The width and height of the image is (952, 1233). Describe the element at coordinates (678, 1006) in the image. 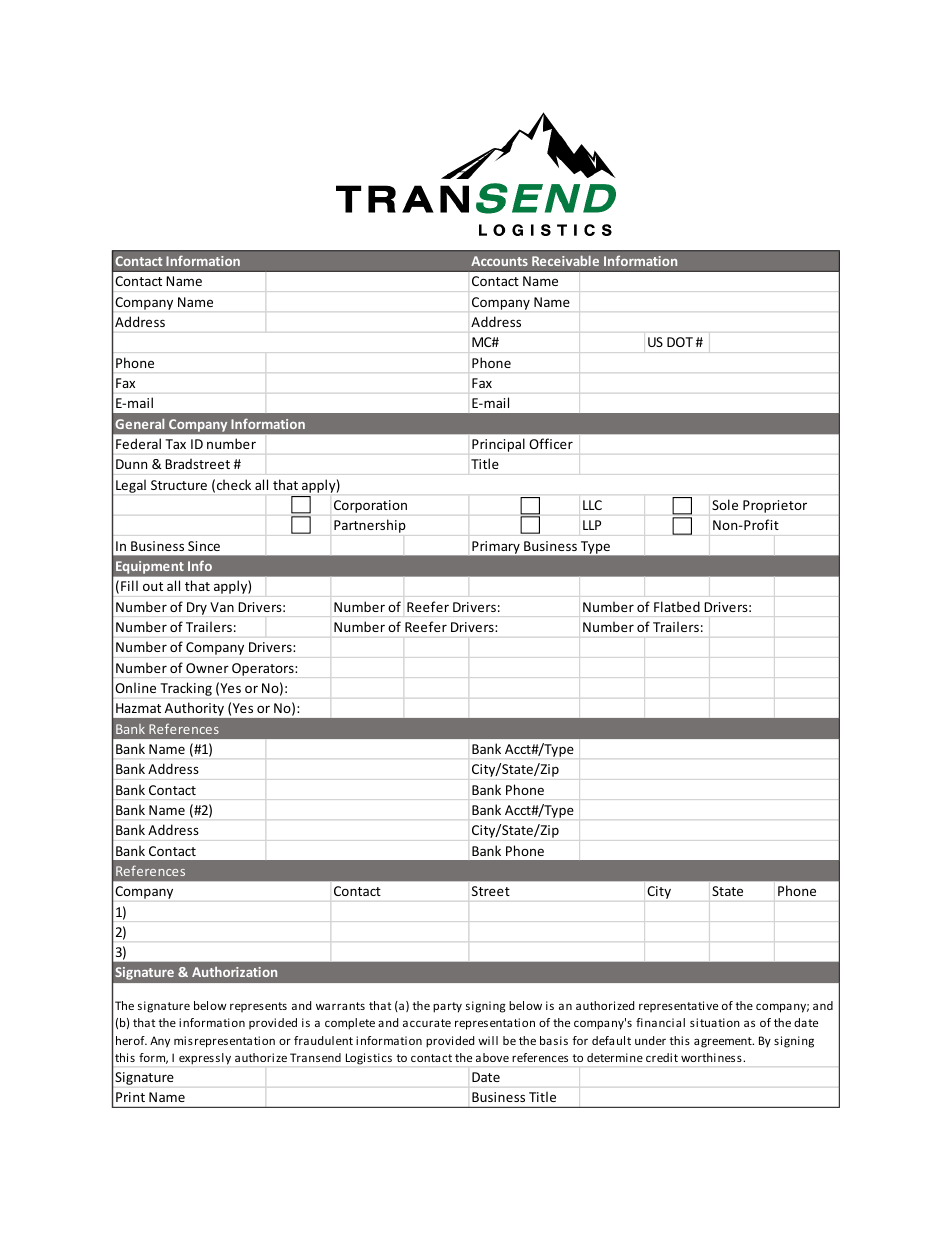

I see `representative` at that location.
